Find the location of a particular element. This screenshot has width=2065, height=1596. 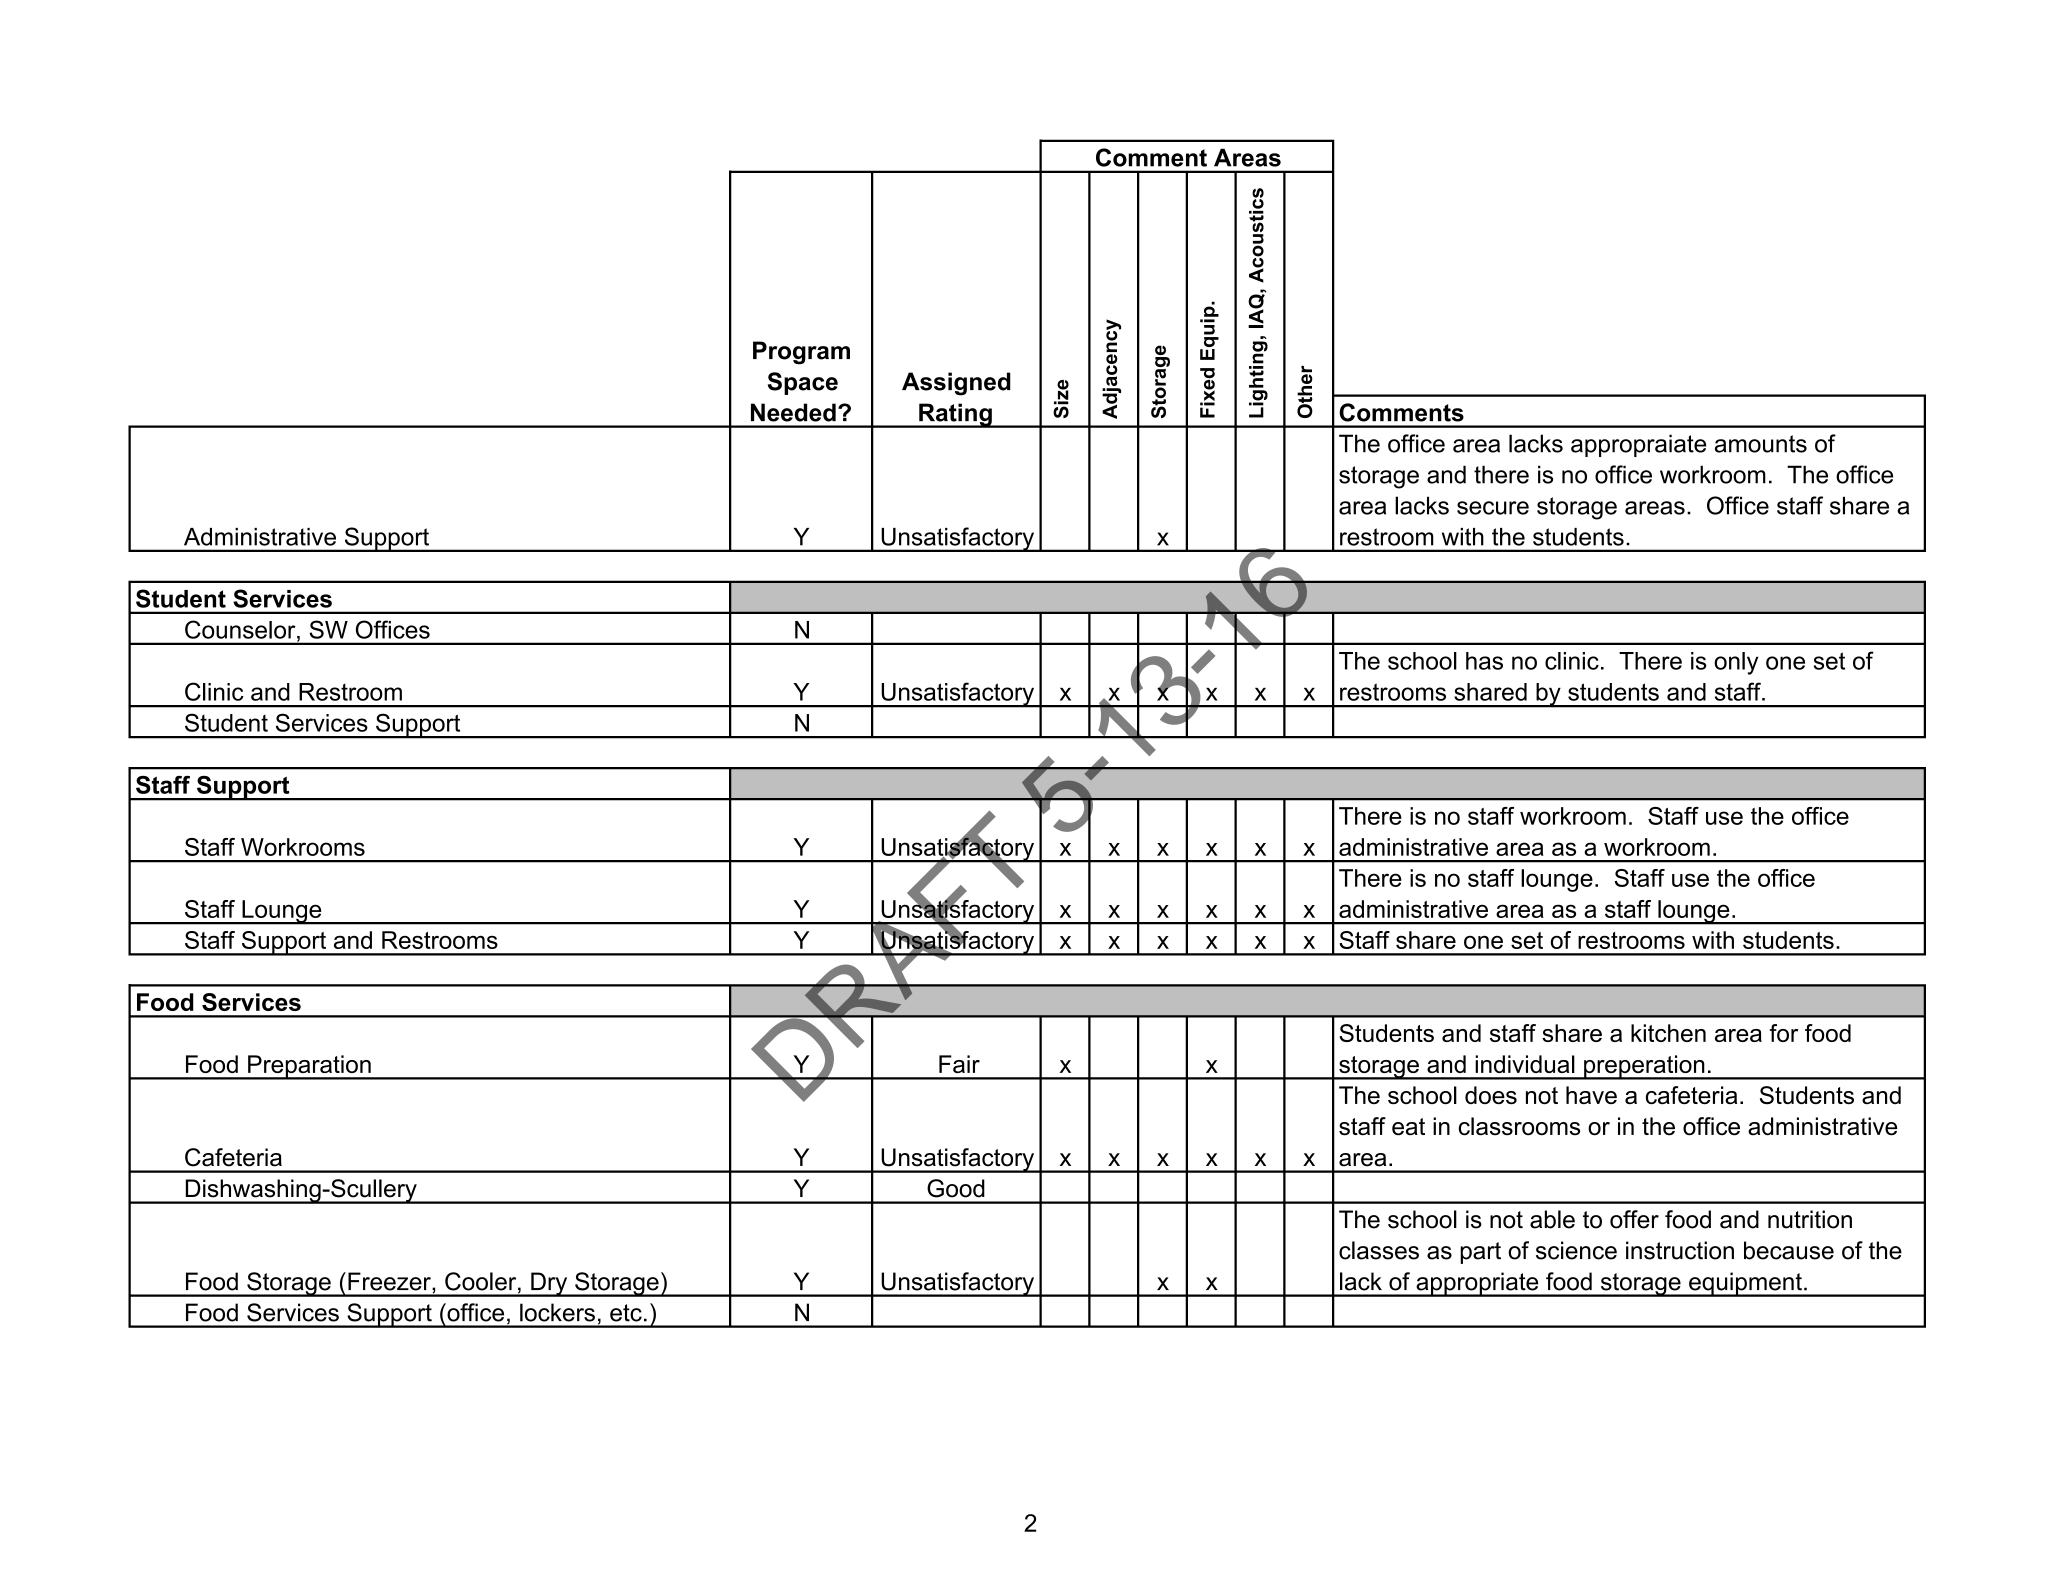

Preparation is located at coordinates (309, 1067).
